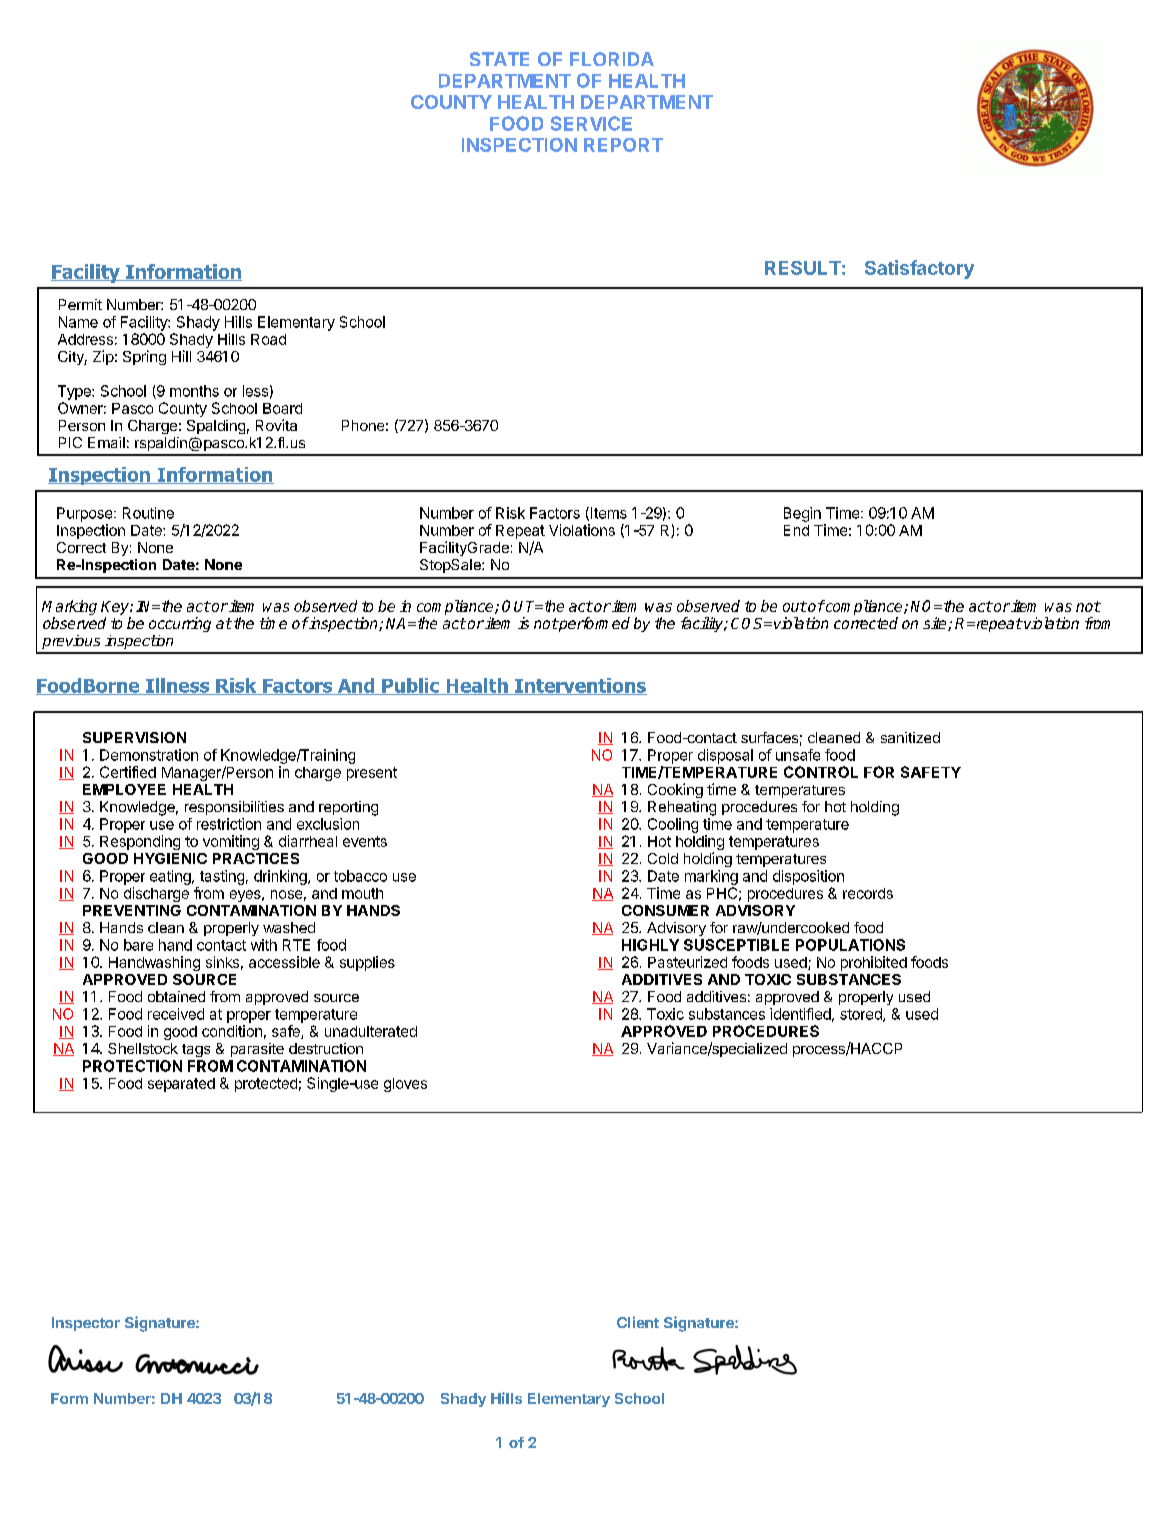 This screenshot has height=1520, width=1174. I want to click on Inspector, so click(86, 1324).
